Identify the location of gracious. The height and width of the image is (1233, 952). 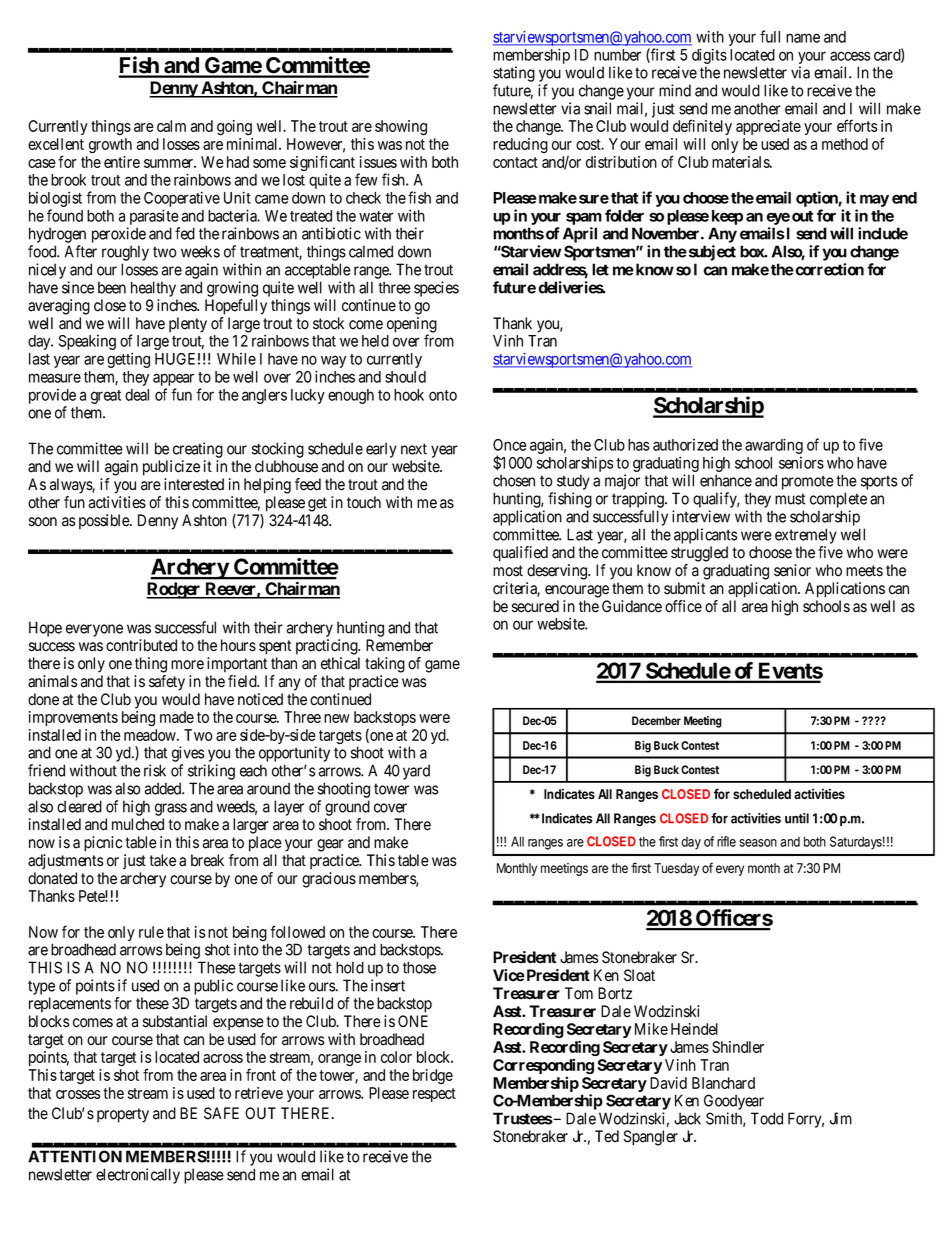
(329, 880).
